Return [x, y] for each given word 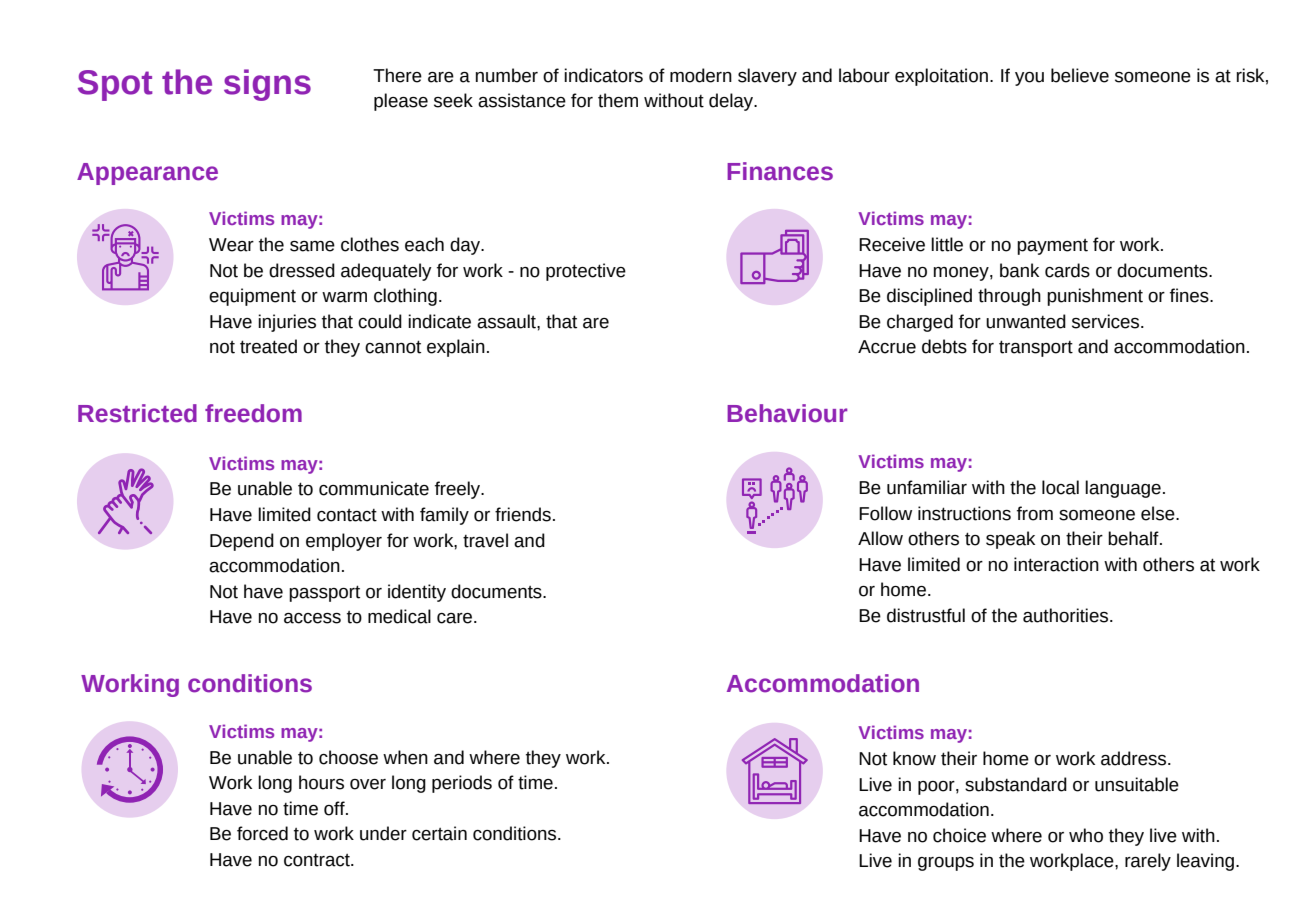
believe [1080, 75]
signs [267, 85]
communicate [374, 488]
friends [523, 514]
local [1060, 487]
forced [262, 833]
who [1086, 835]
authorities [1067, 615]
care [456, 618]
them [618, 100]
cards [1067, 270]
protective [586, 272]
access [312, 618]
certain [439, 833]
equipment [252, 297]
